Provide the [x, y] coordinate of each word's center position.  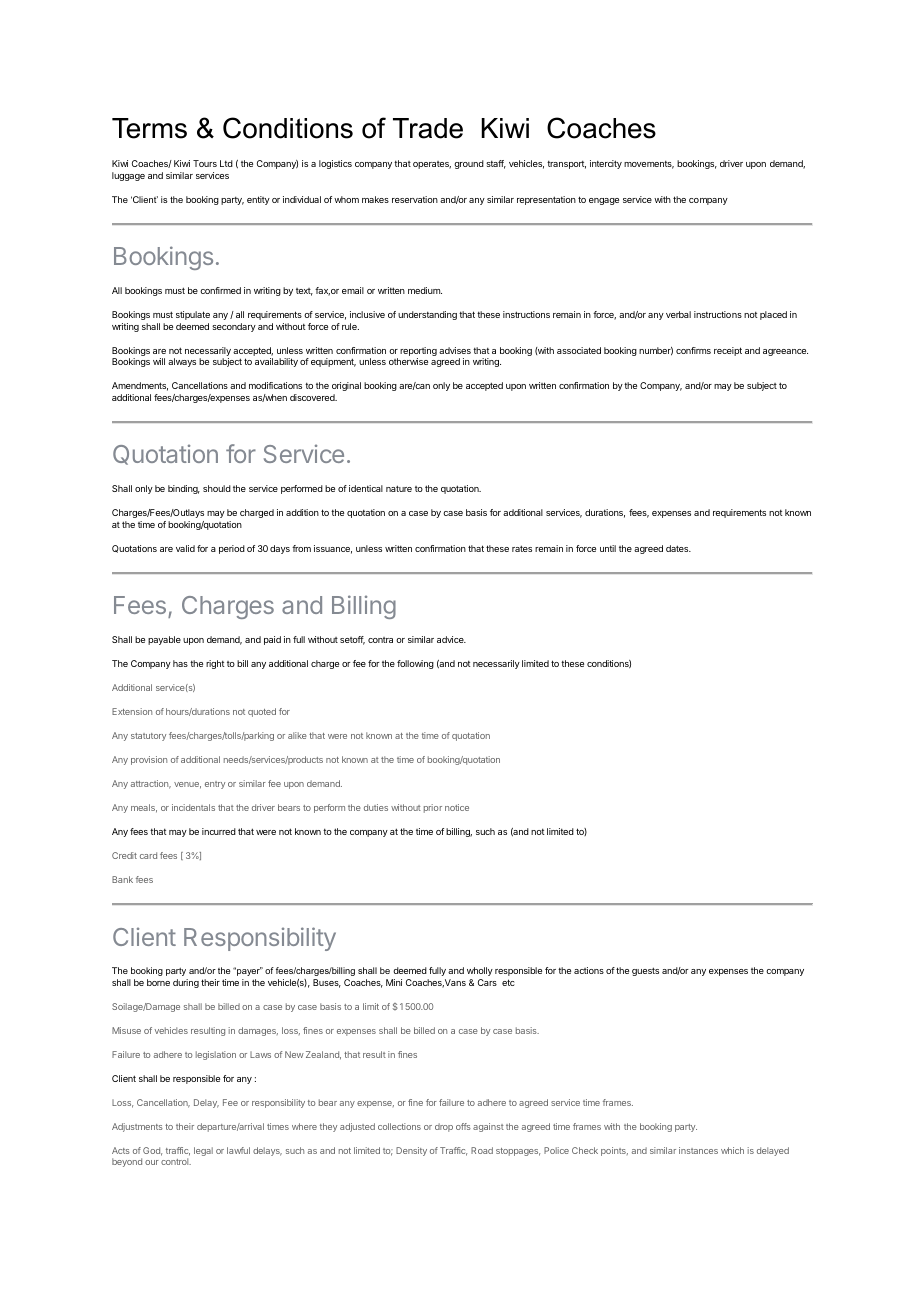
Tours [205, 163]
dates [678, 548]
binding [184, 489]
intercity [606, 164]
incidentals [193, 807]
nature [399, 488]
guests [645, 971]
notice [457, 807]
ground [469, 164]
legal [203, 1151]
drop [444, 1127]
